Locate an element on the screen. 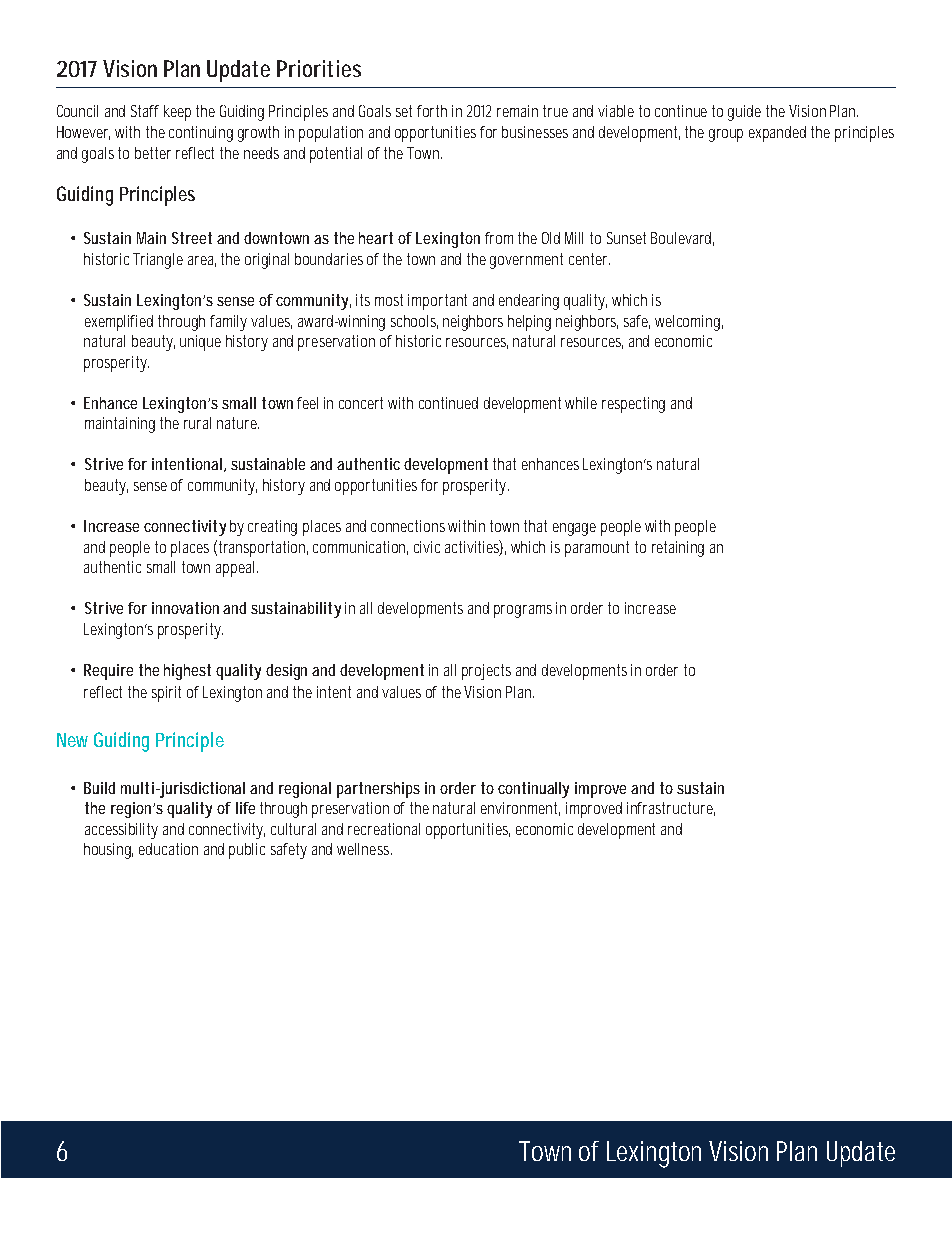  continually is located at coordinates (533, 790).
